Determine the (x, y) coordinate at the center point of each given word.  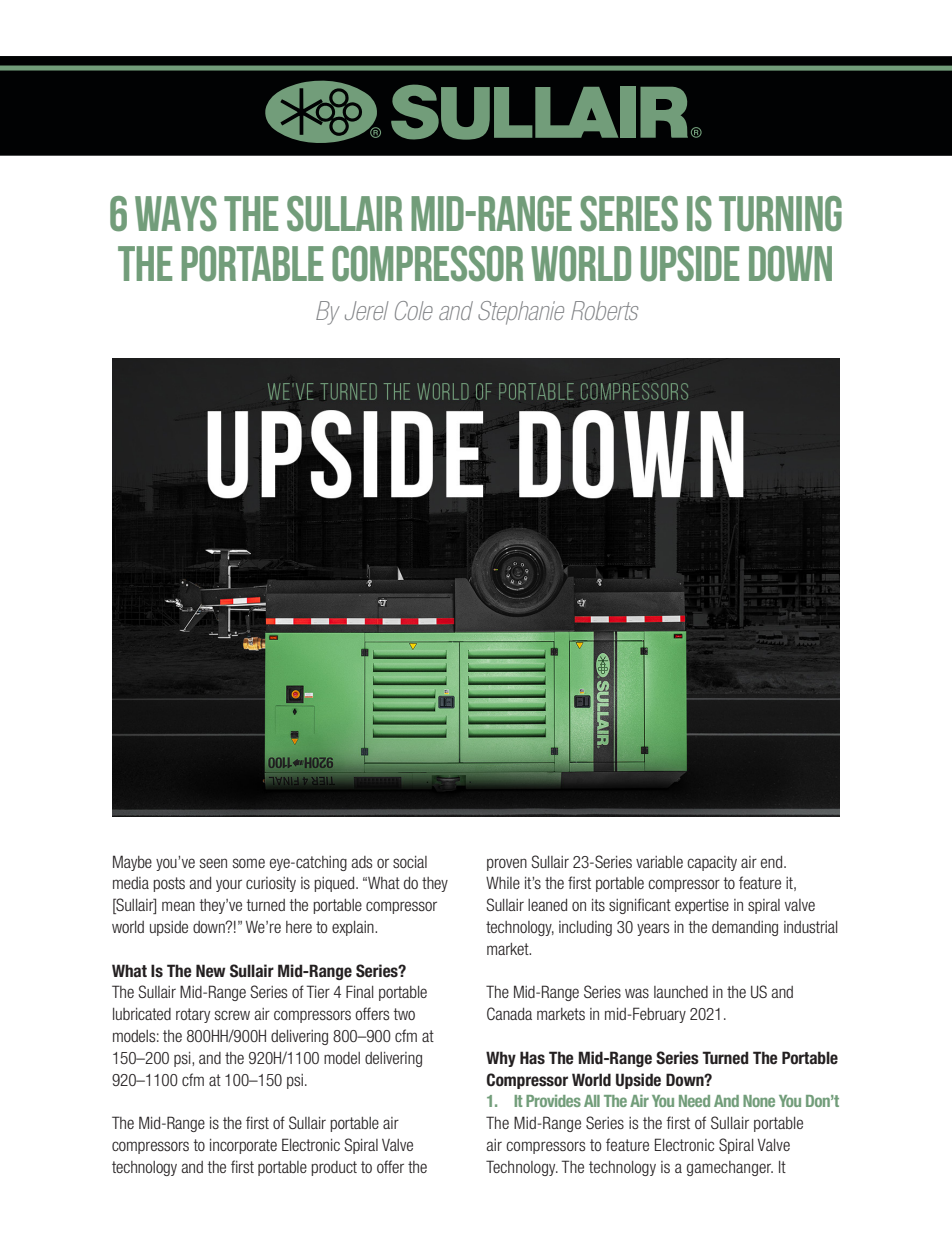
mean (178, 906)
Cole (414, 310)
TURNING (780, 214)
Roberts (604, 310)
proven (507, 864)
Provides (553, 1101)
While (503, 882)
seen (213, 863)
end (773, 862)
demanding (745, 928)
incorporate (243, 1146)
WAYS (176, 214)
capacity (712, 863)
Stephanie (521, 313)
